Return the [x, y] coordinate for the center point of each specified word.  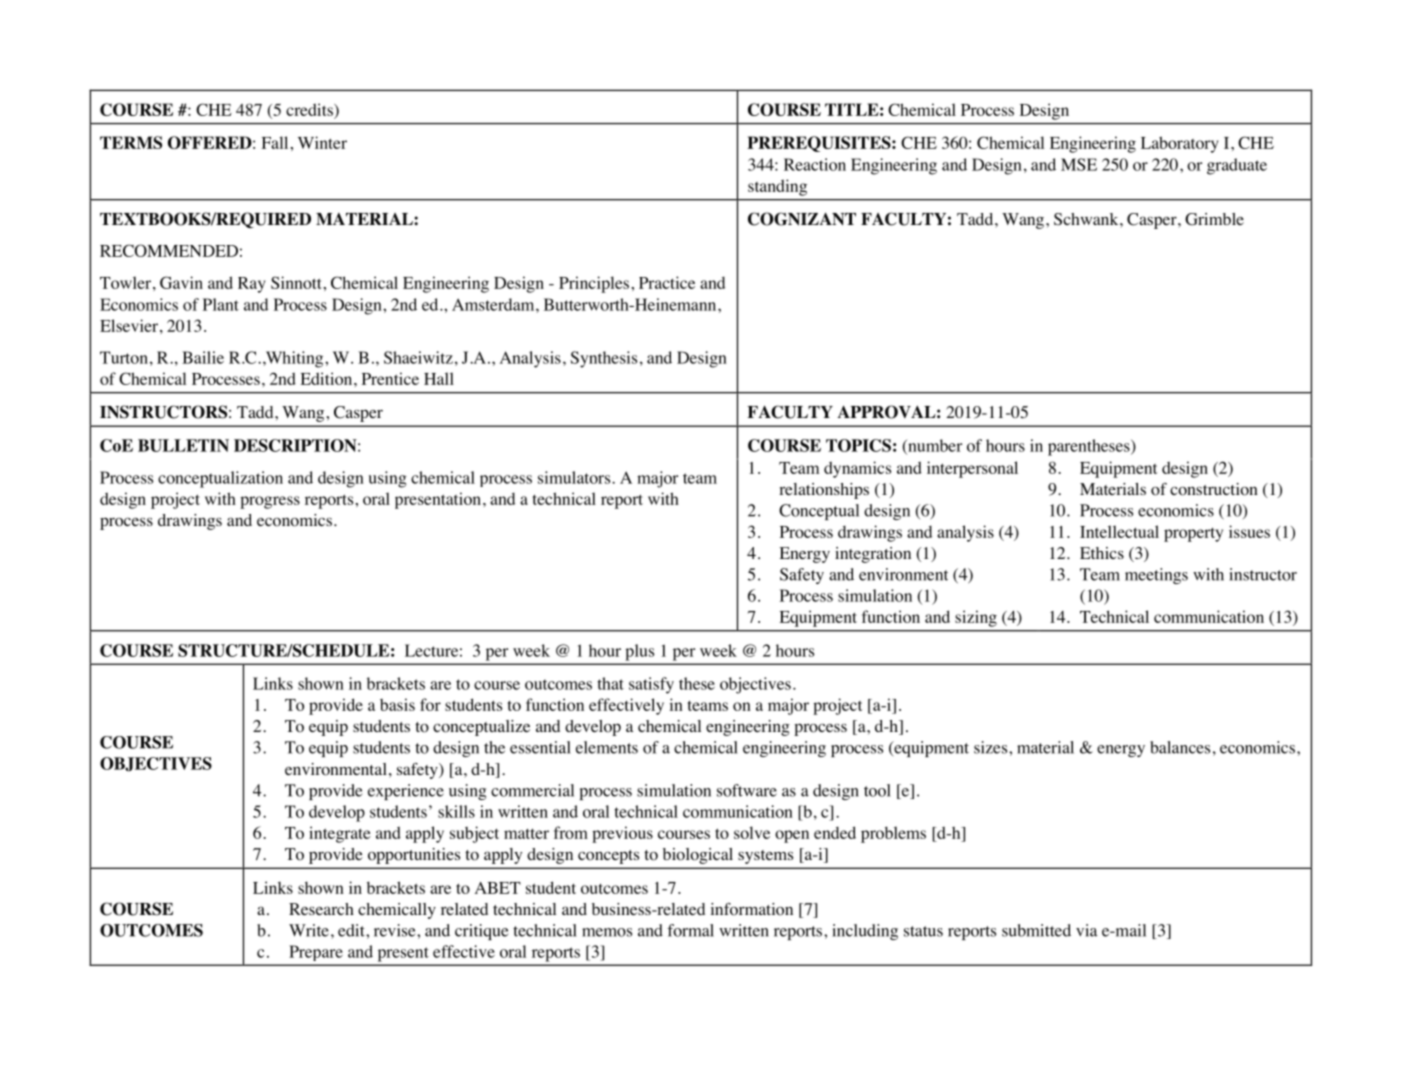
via [1087, 930]
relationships [824, 491]
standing [777, 187]
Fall [276, 142]
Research [321, 909]
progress [270, 502]
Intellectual [1119, 531]
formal [690, 930]
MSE [1079, 164]
